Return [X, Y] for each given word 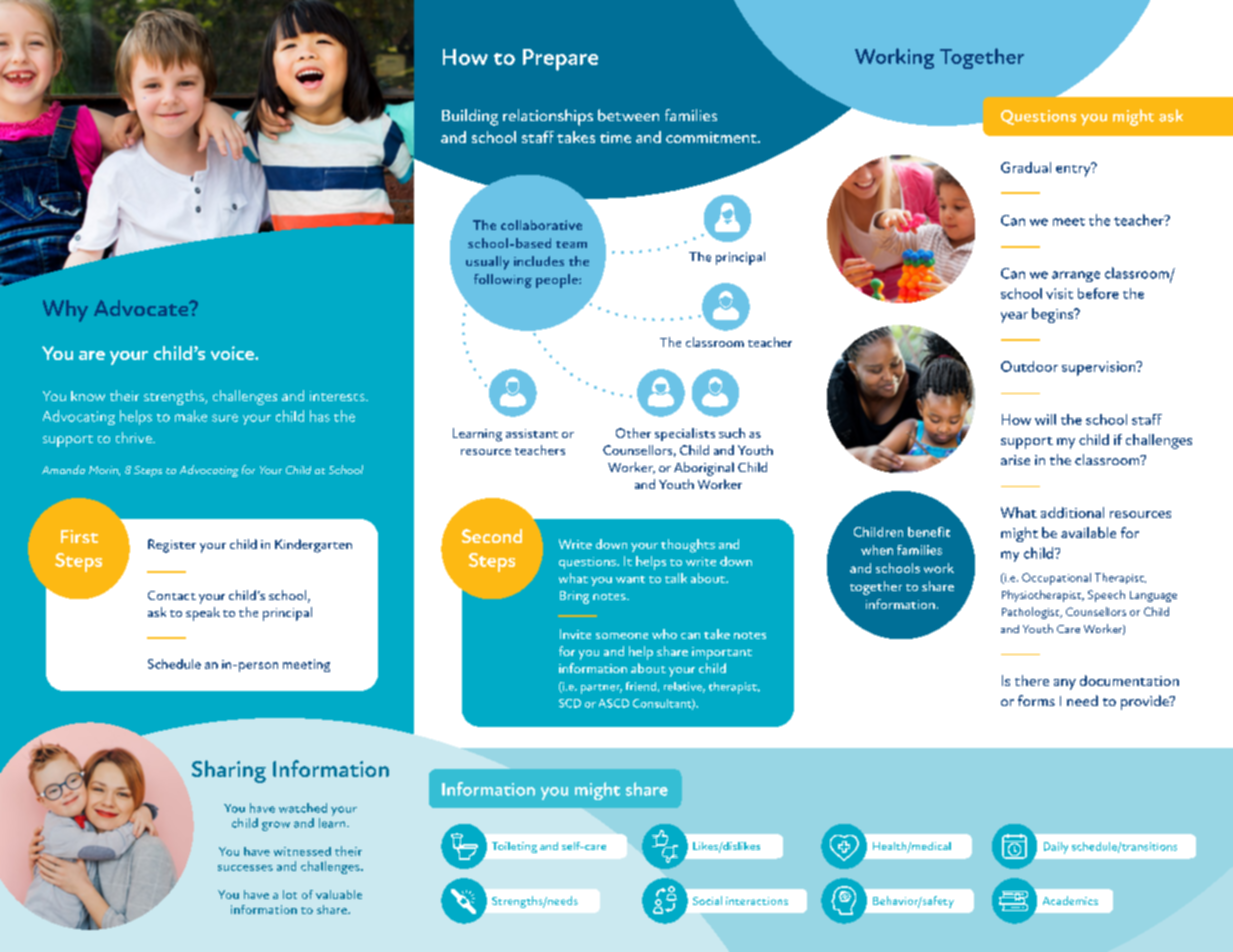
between [628, 115]
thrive [135, 437]
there [1032, 680]
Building [470, 117]
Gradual [1026, 167]
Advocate [142, 308]
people [558, 281]
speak [203, 614]
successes [245, 868]
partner [601, 689]
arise [1015, 460]
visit [1059, 293]
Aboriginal [704, 469]
